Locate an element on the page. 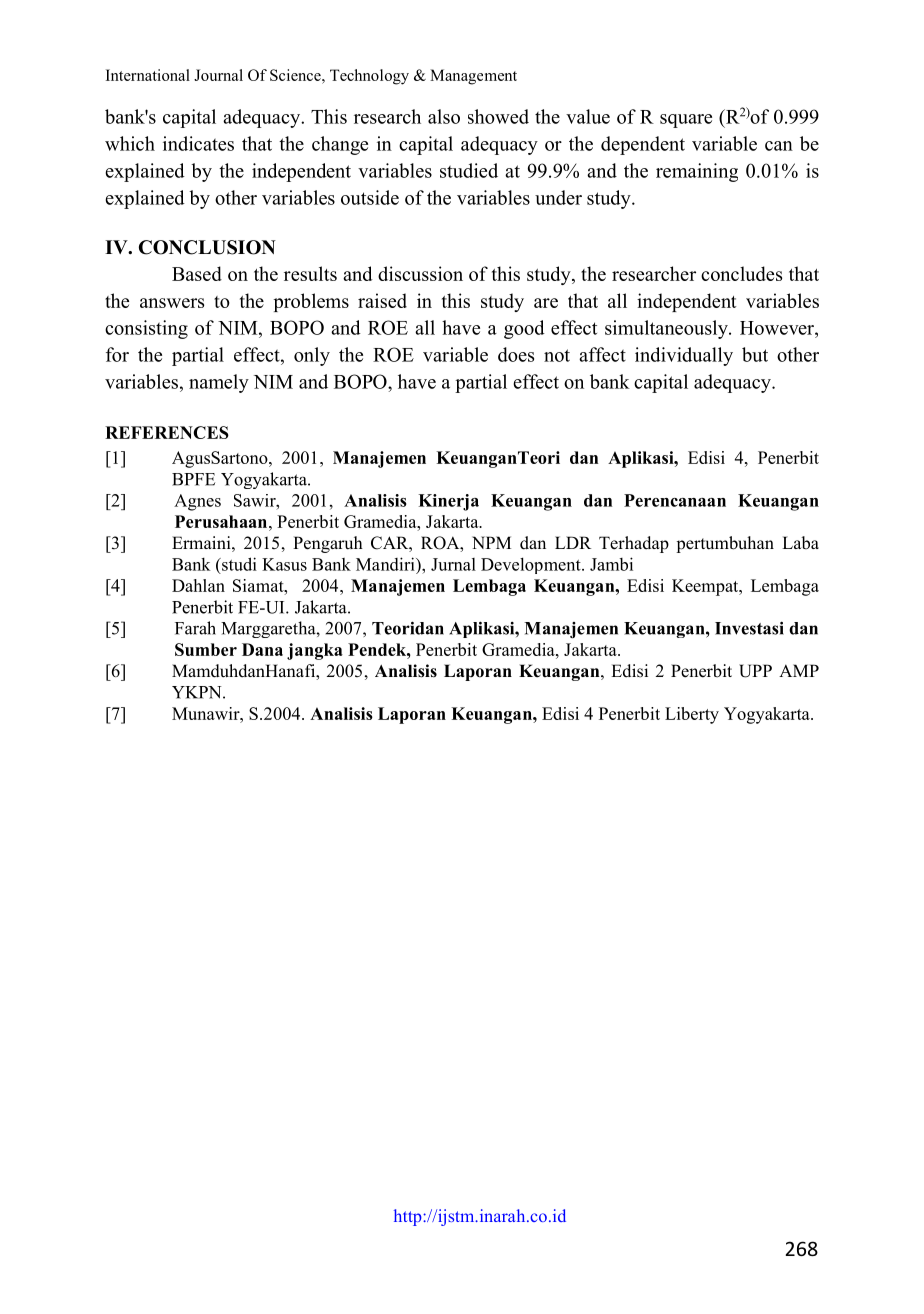 The height and width of the document is (1314, 924). Dana is located at coordinates (262, 649).
